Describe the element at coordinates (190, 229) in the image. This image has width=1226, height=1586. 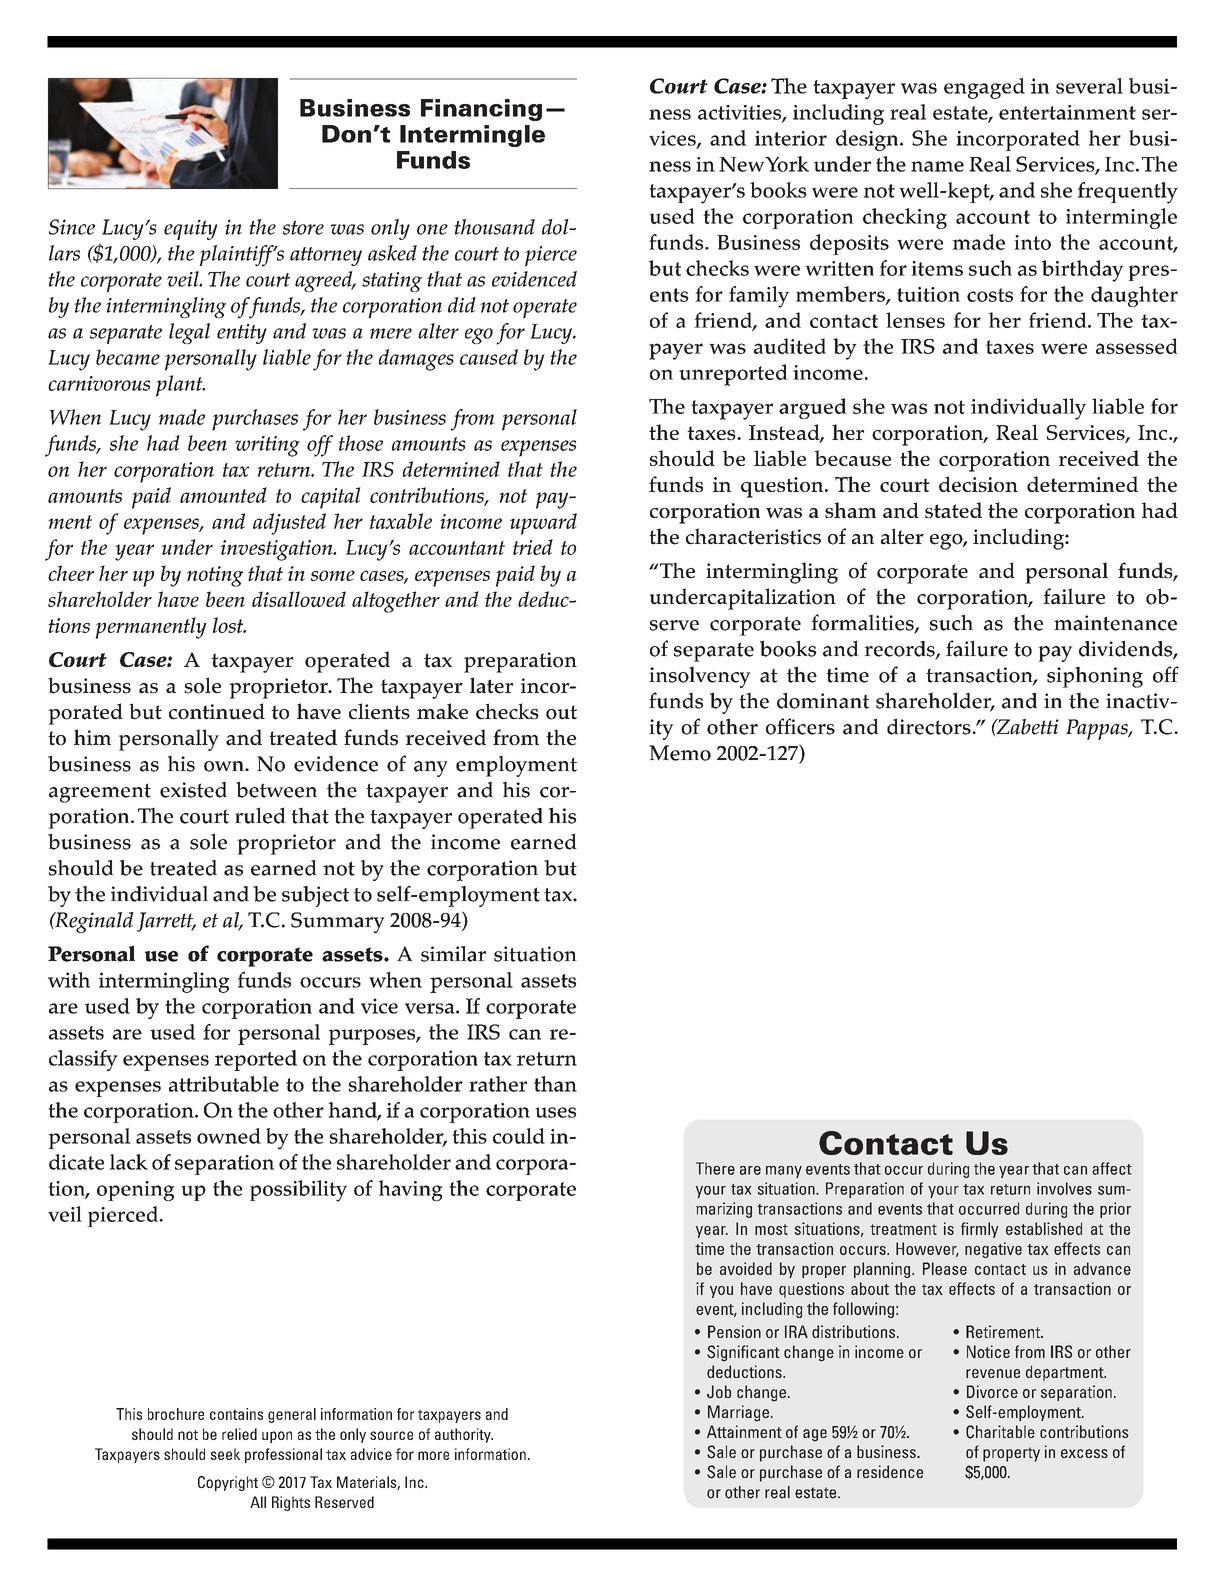
I see `equity` at that location.
